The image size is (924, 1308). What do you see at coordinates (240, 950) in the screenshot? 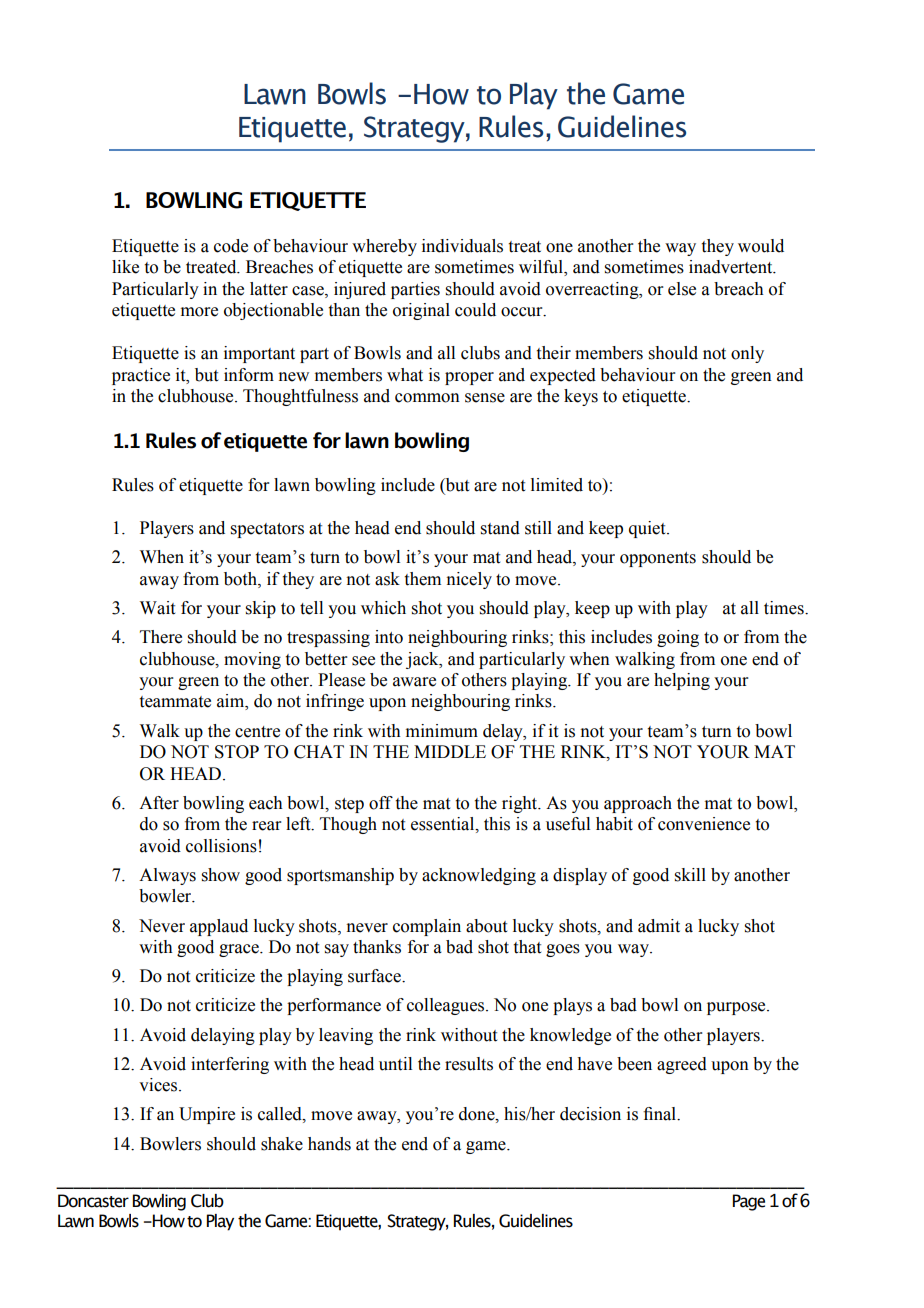
I see `grace` at bounding box center [240, 950].
